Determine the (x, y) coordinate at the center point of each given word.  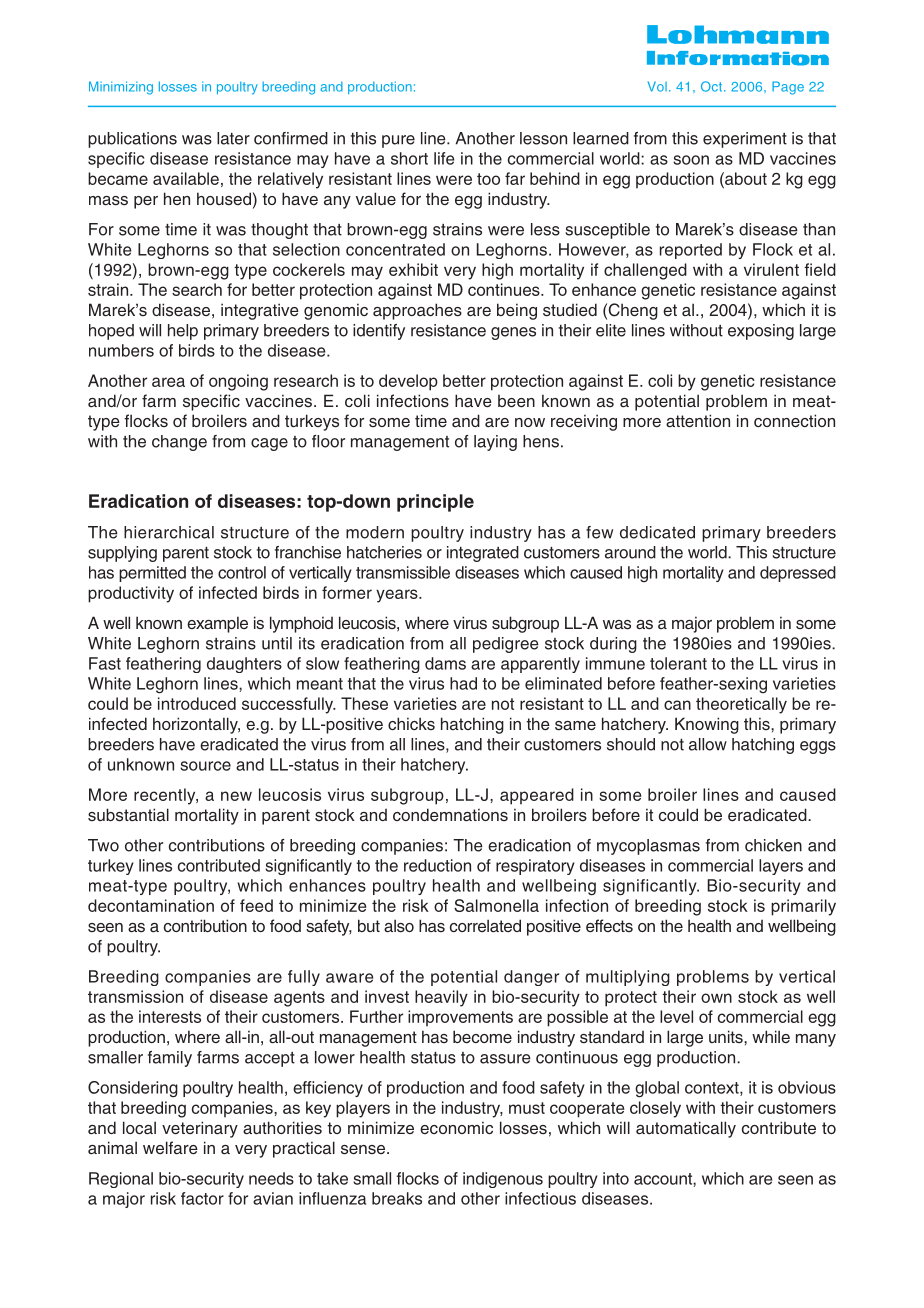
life (444, 158)
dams (445, 663)
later (233, 138)
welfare (170, 1147)
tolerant (678, 663)
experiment (745, 140)
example (217, 624)
